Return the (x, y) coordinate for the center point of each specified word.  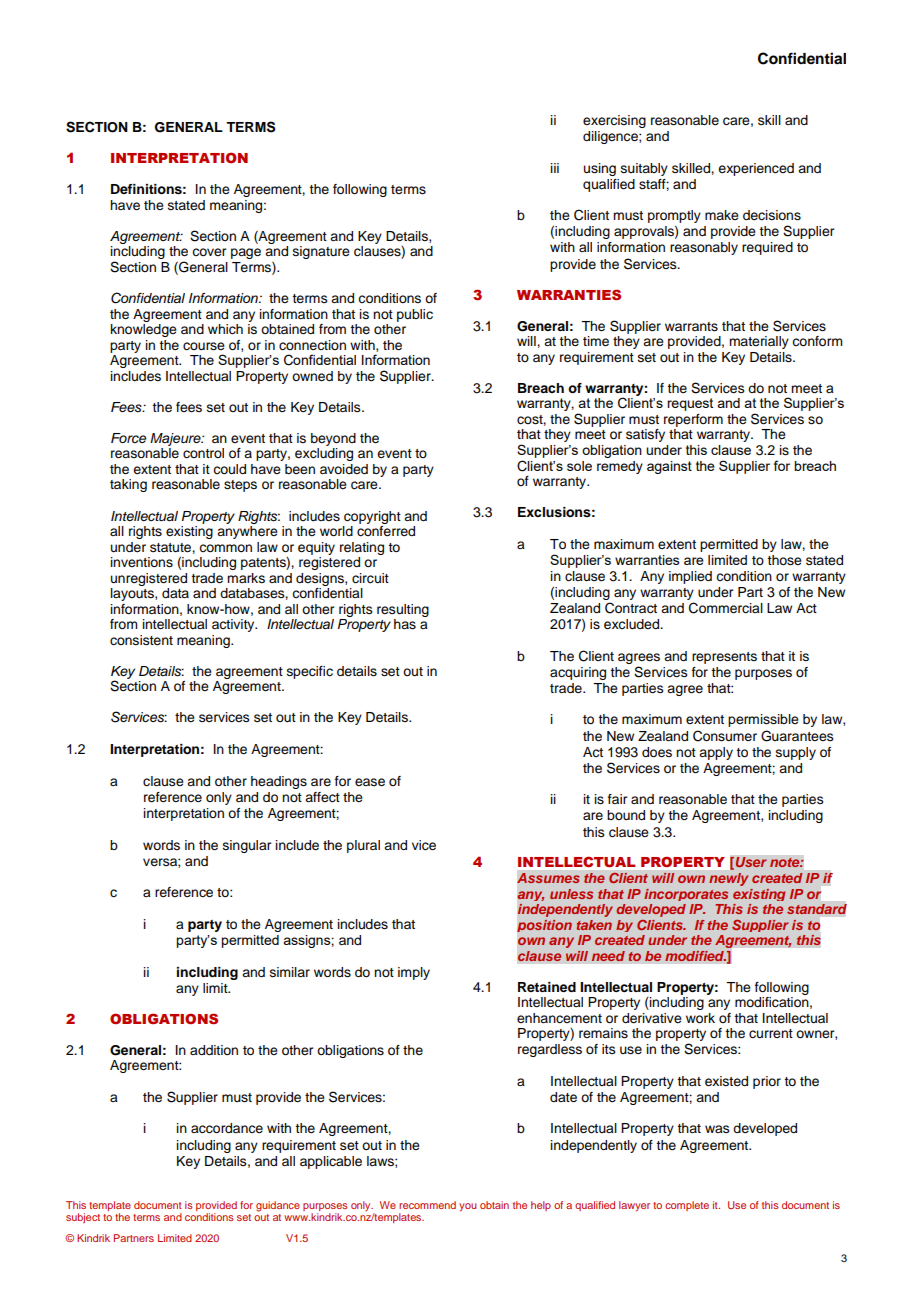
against (669, 467)
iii (555, 168)
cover (209, 252)
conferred (386, 530)
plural (363, 846)
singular (247, 846)
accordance (227, 1128)
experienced (756, 169)
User (751, 862)
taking (128, 485)
